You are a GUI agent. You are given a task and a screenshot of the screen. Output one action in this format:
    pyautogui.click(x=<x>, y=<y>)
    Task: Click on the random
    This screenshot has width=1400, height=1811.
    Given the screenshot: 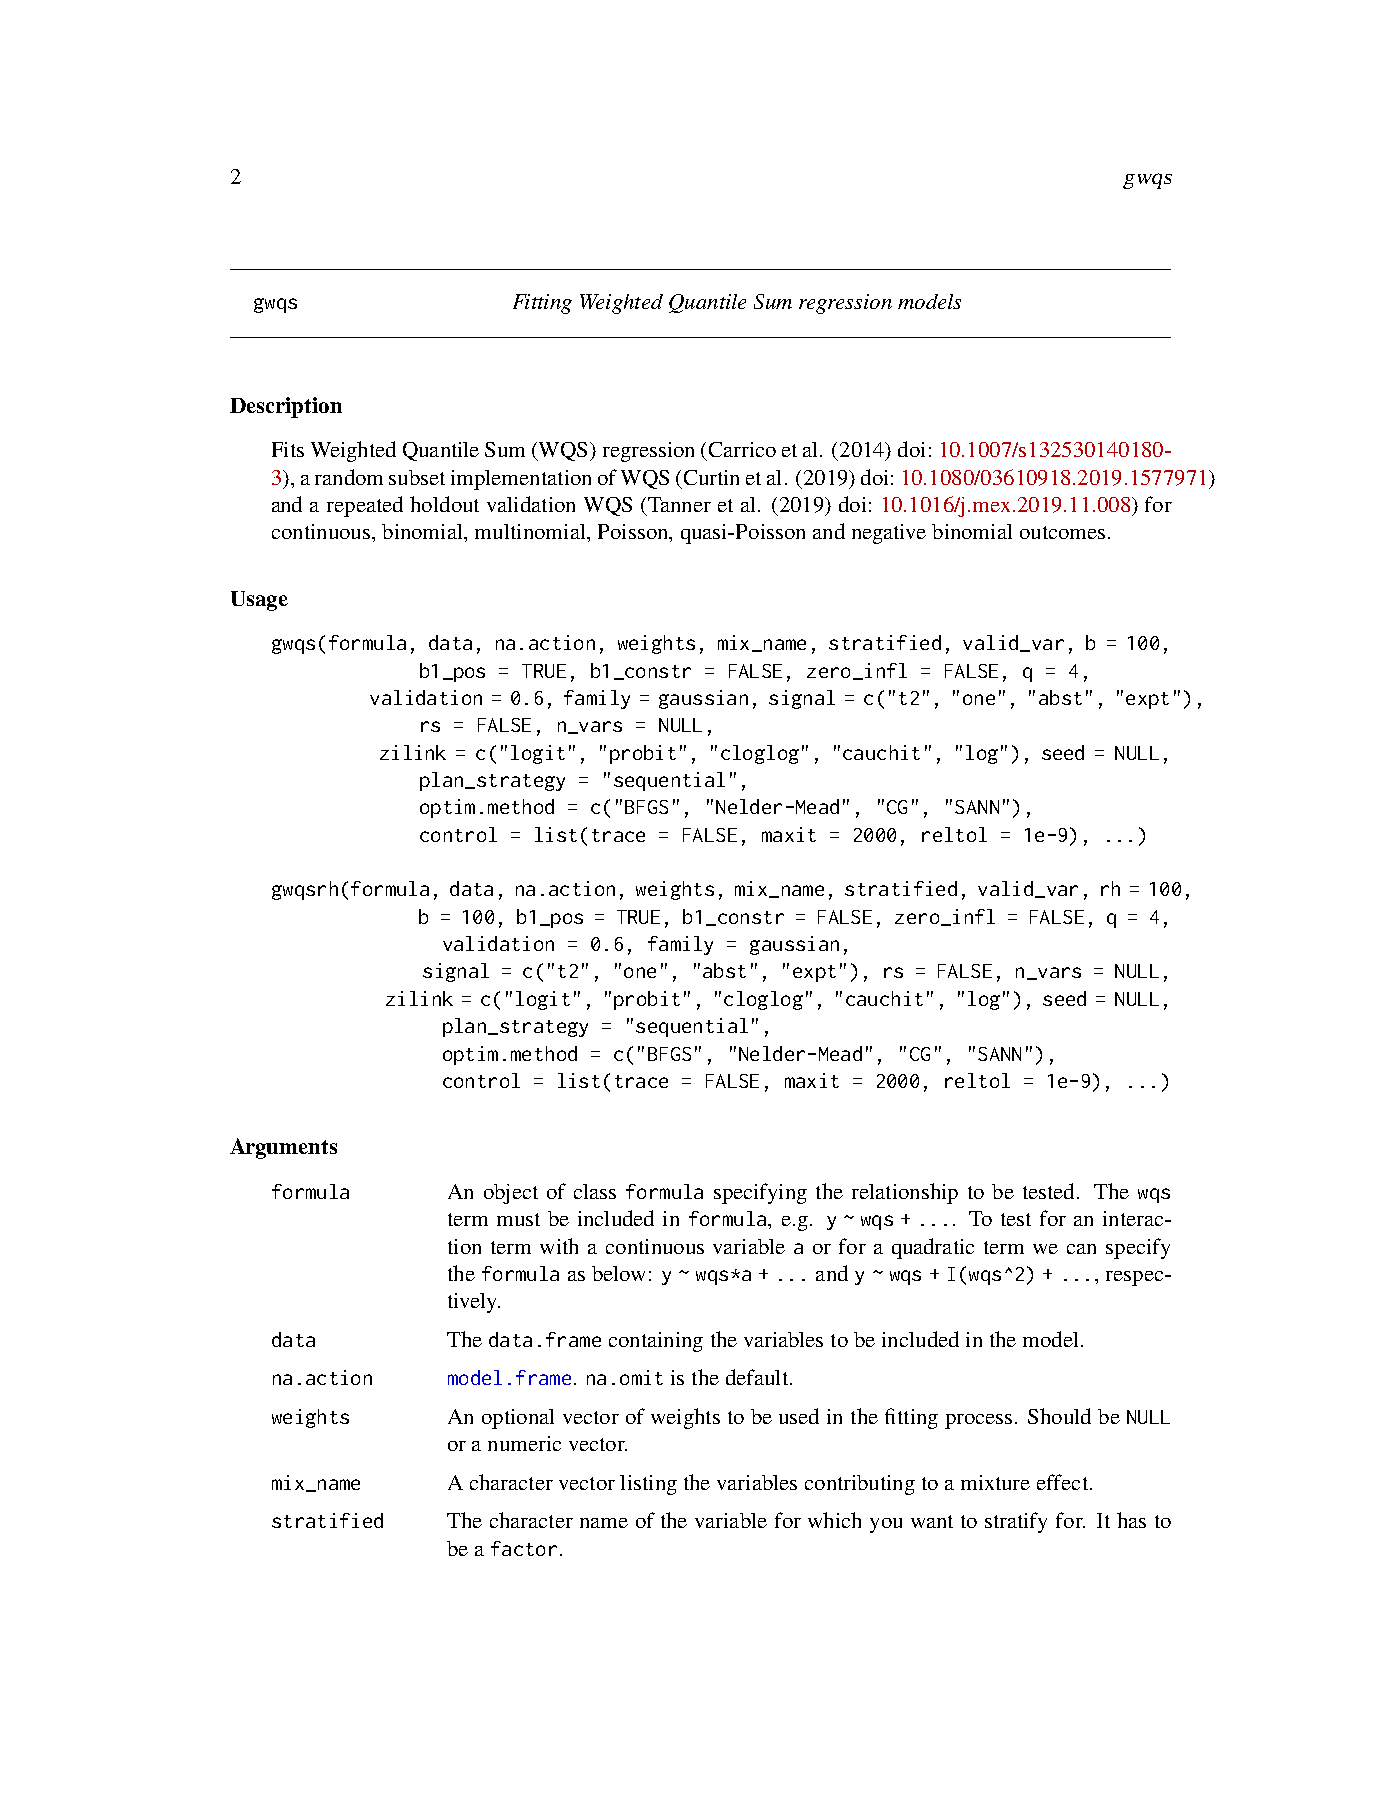 What is the action you would take?
    pyautogui.click(x=349, y=477)
